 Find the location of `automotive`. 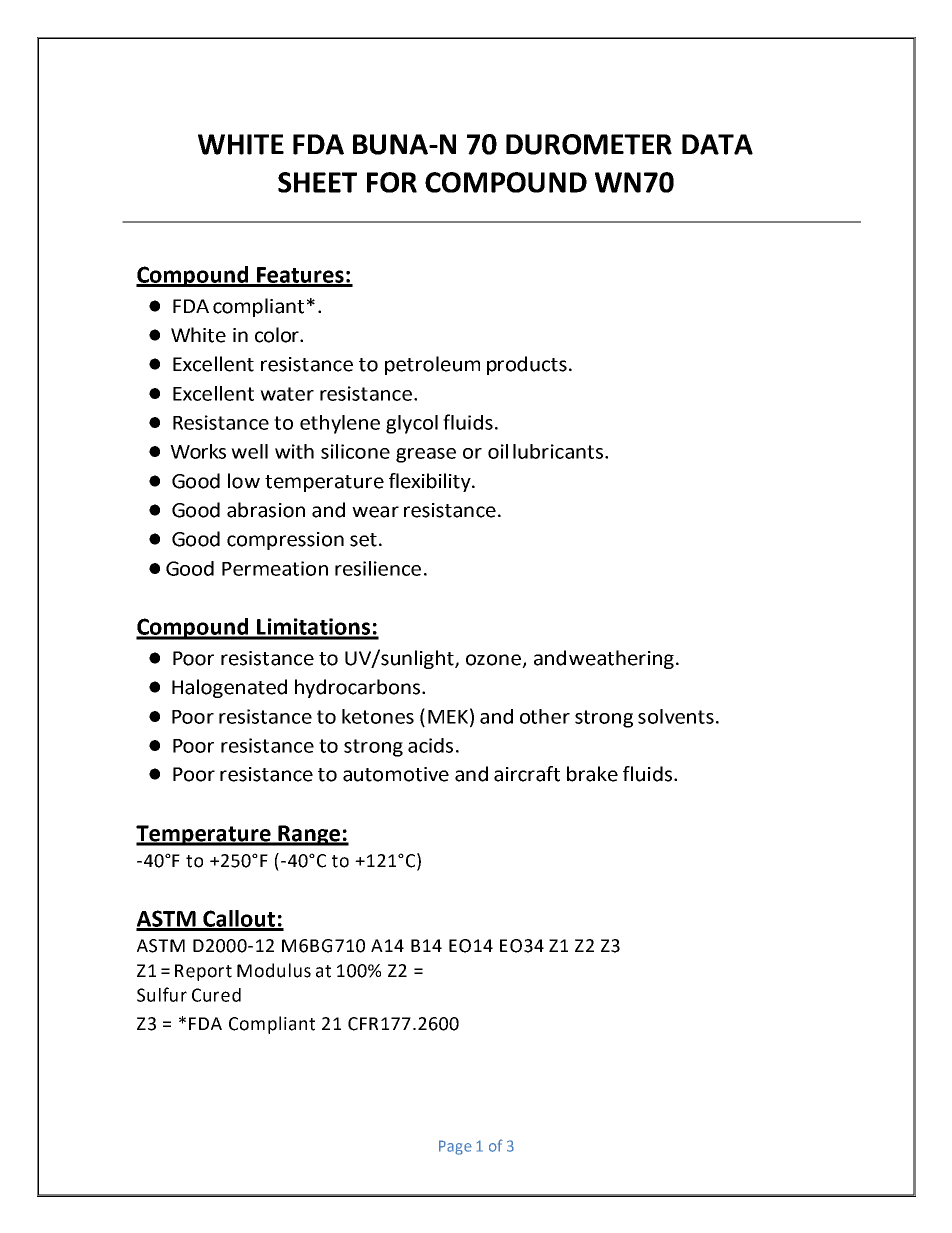

automotive is located at coordinates (396, 774).
